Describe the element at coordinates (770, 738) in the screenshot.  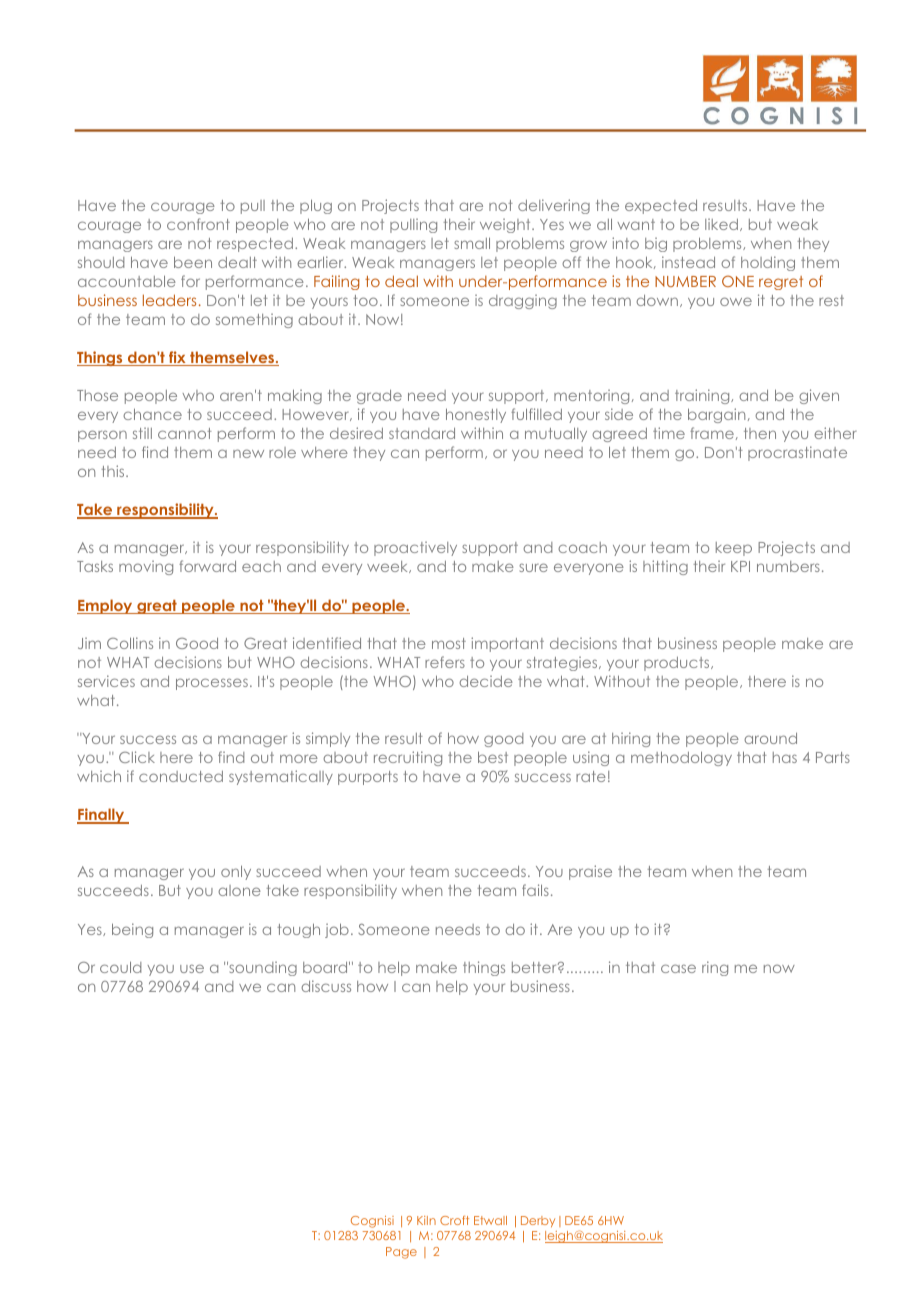
I see `around` at that location.
